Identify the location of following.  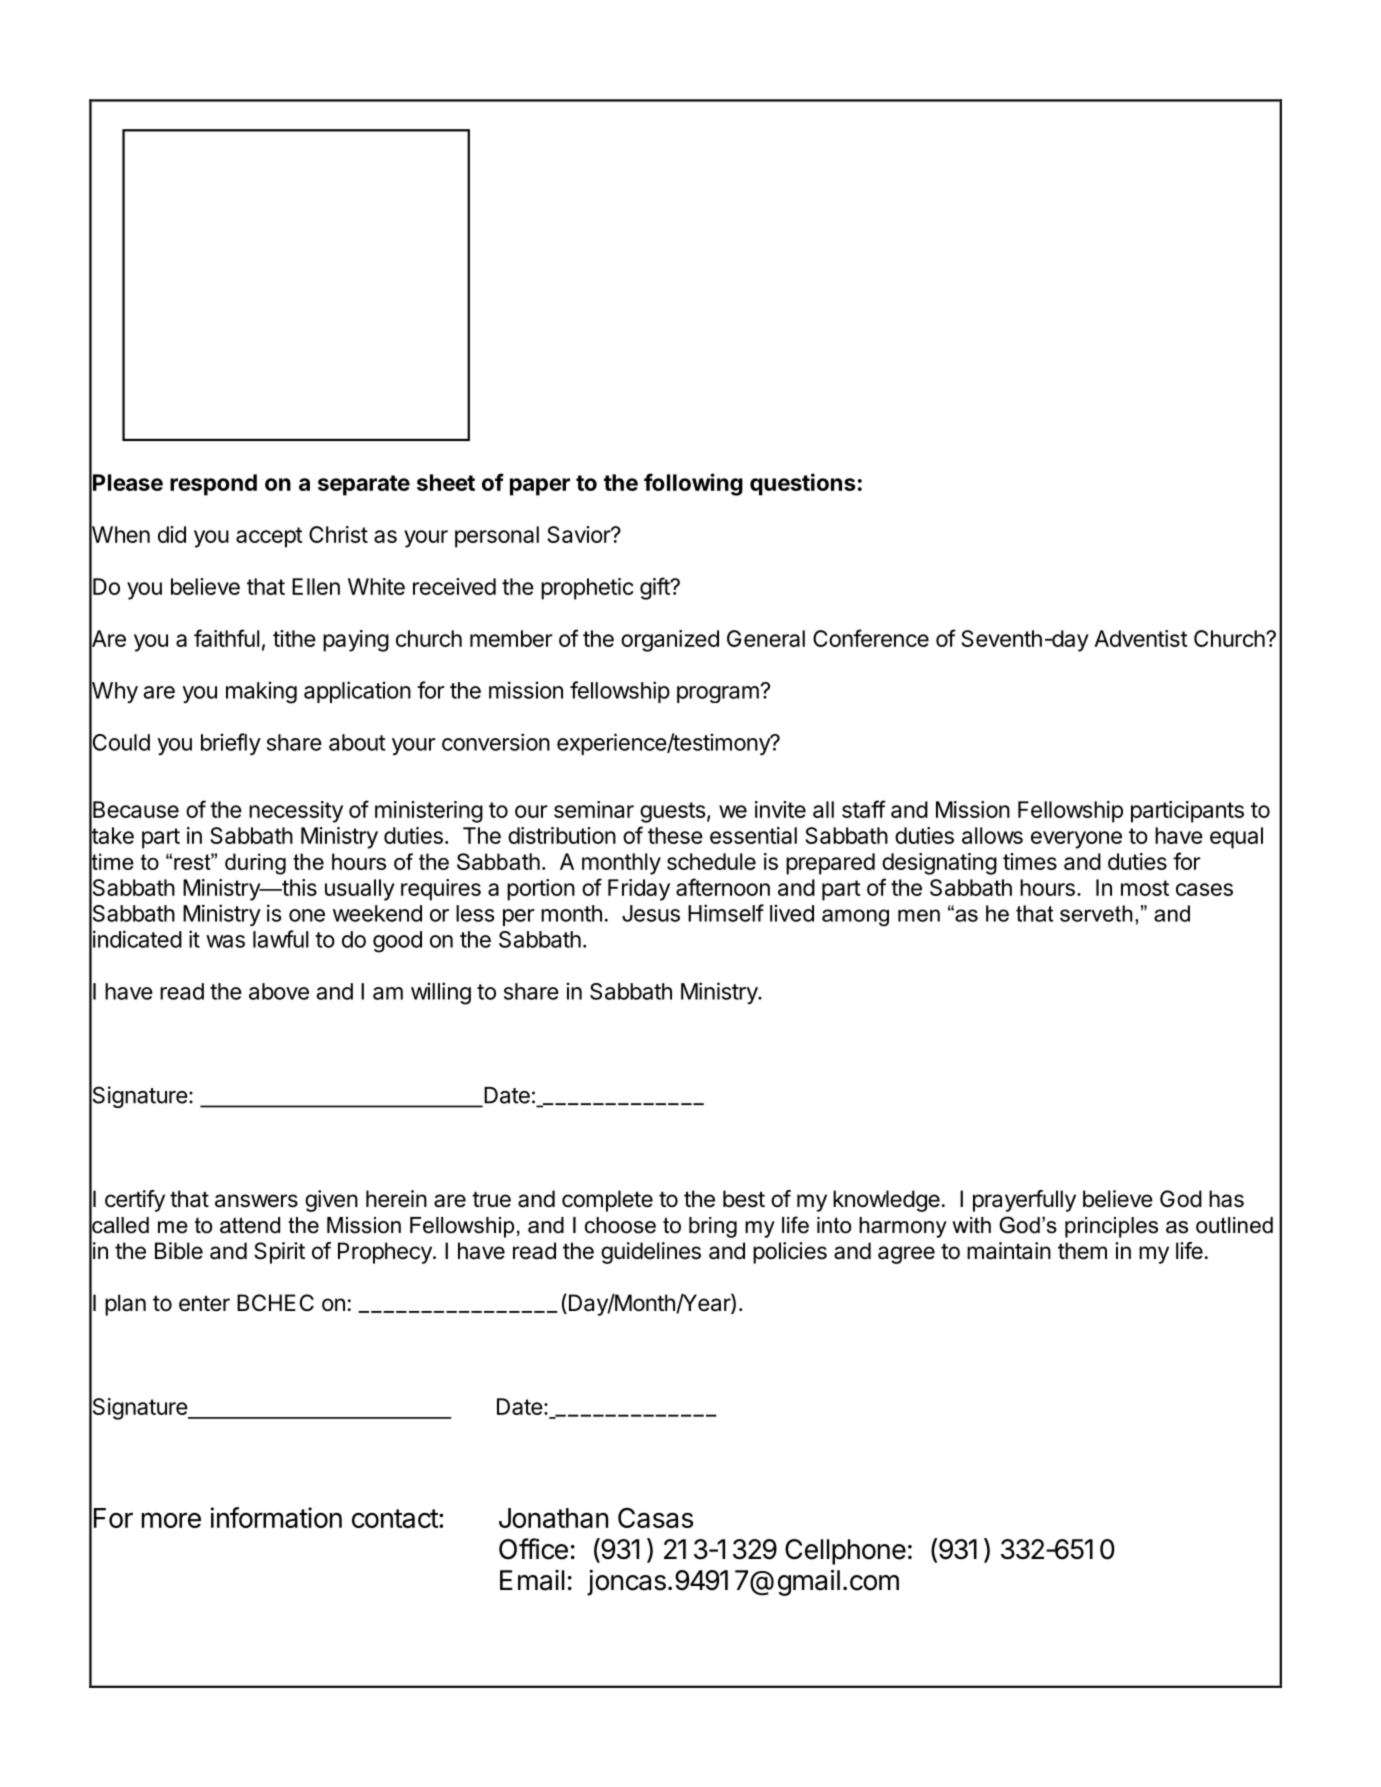
(693, 484).
